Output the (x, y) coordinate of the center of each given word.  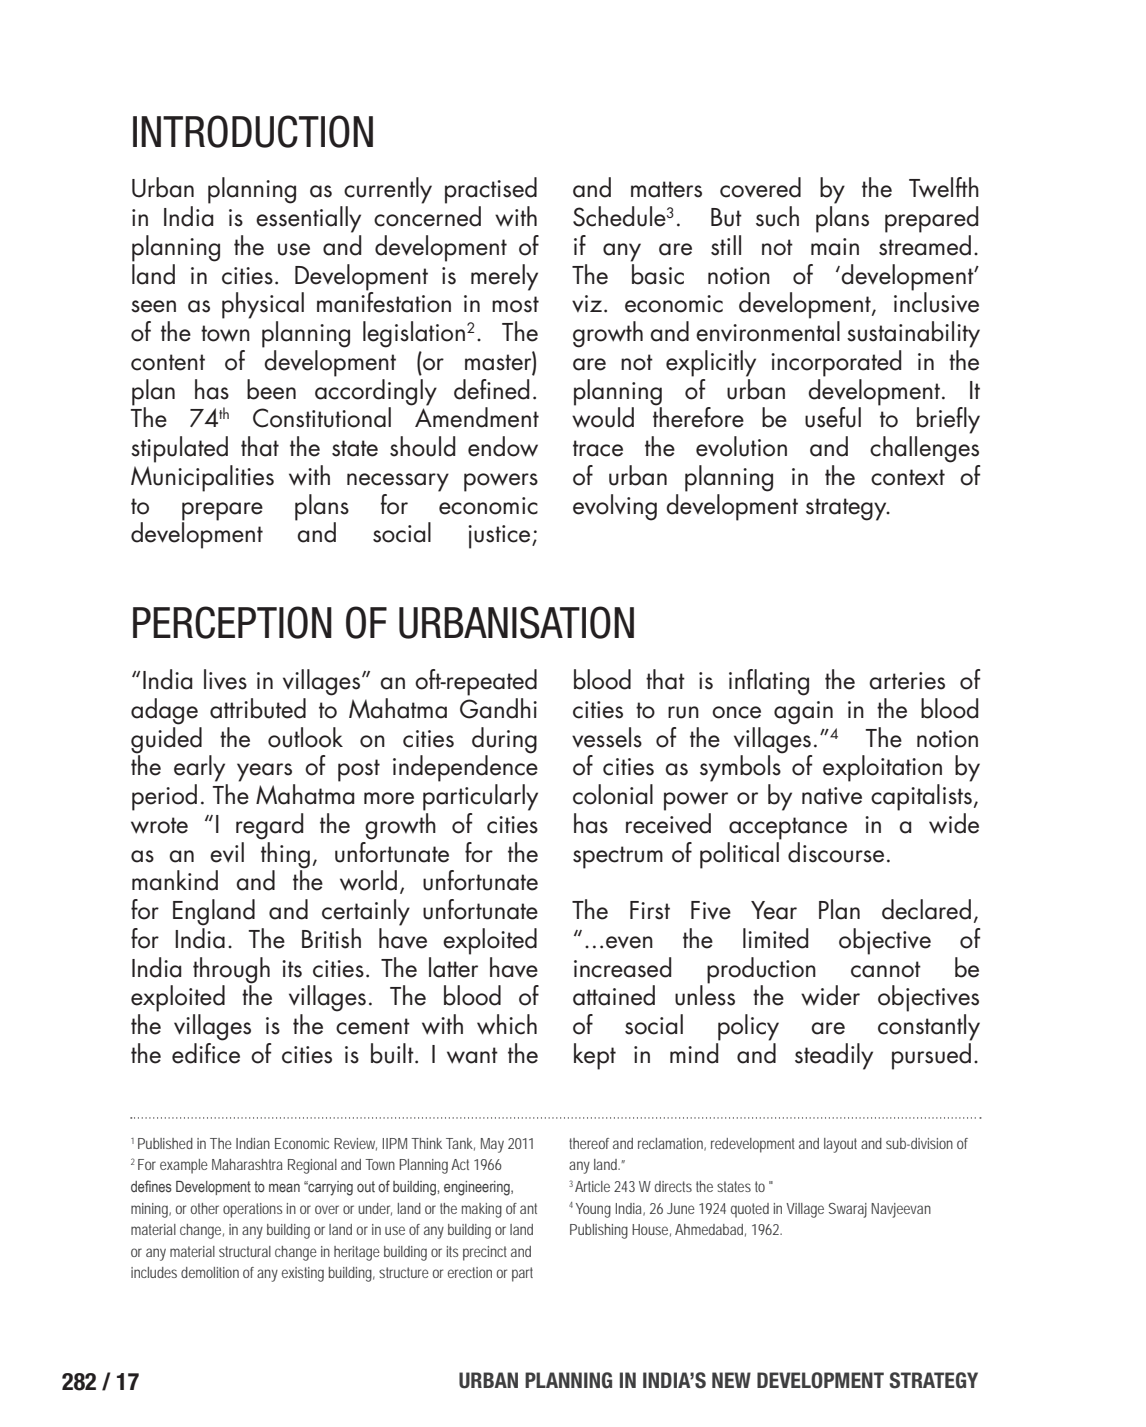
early (199, 768)
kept (595, 1056)
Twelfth (944, 187)
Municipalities (202, 478)
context (908, 477)
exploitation (882, 768)
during (504, 740)
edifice (206, 1052)
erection (470, 1272)
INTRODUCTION (253, 131)
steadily (834, 1056)
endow (503, 446)
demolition (210, 1272)
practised (491, 190)
